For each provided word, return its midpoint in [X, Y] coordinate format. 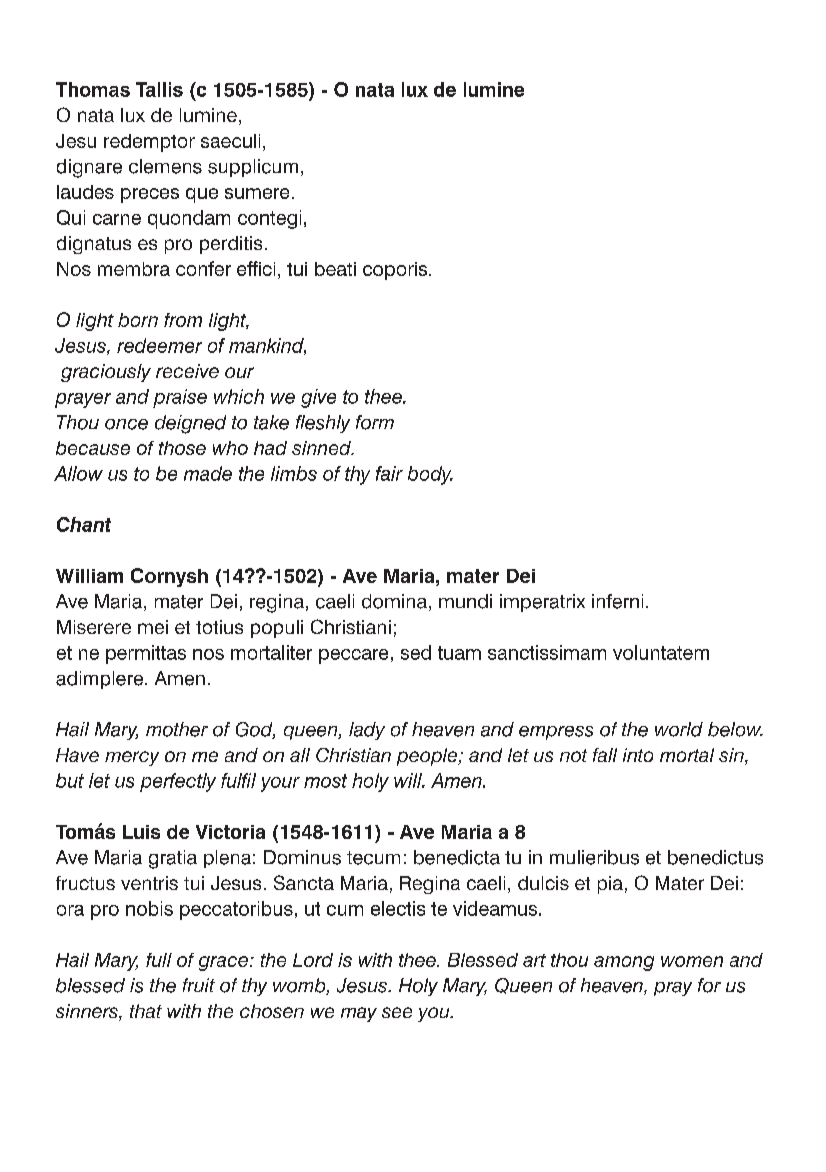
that [146, 1011]
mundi [465, 601]
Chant [84, 524]
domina [394, 601]
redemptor [149, 143]
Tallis [159, 89]
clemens [165, 166]
